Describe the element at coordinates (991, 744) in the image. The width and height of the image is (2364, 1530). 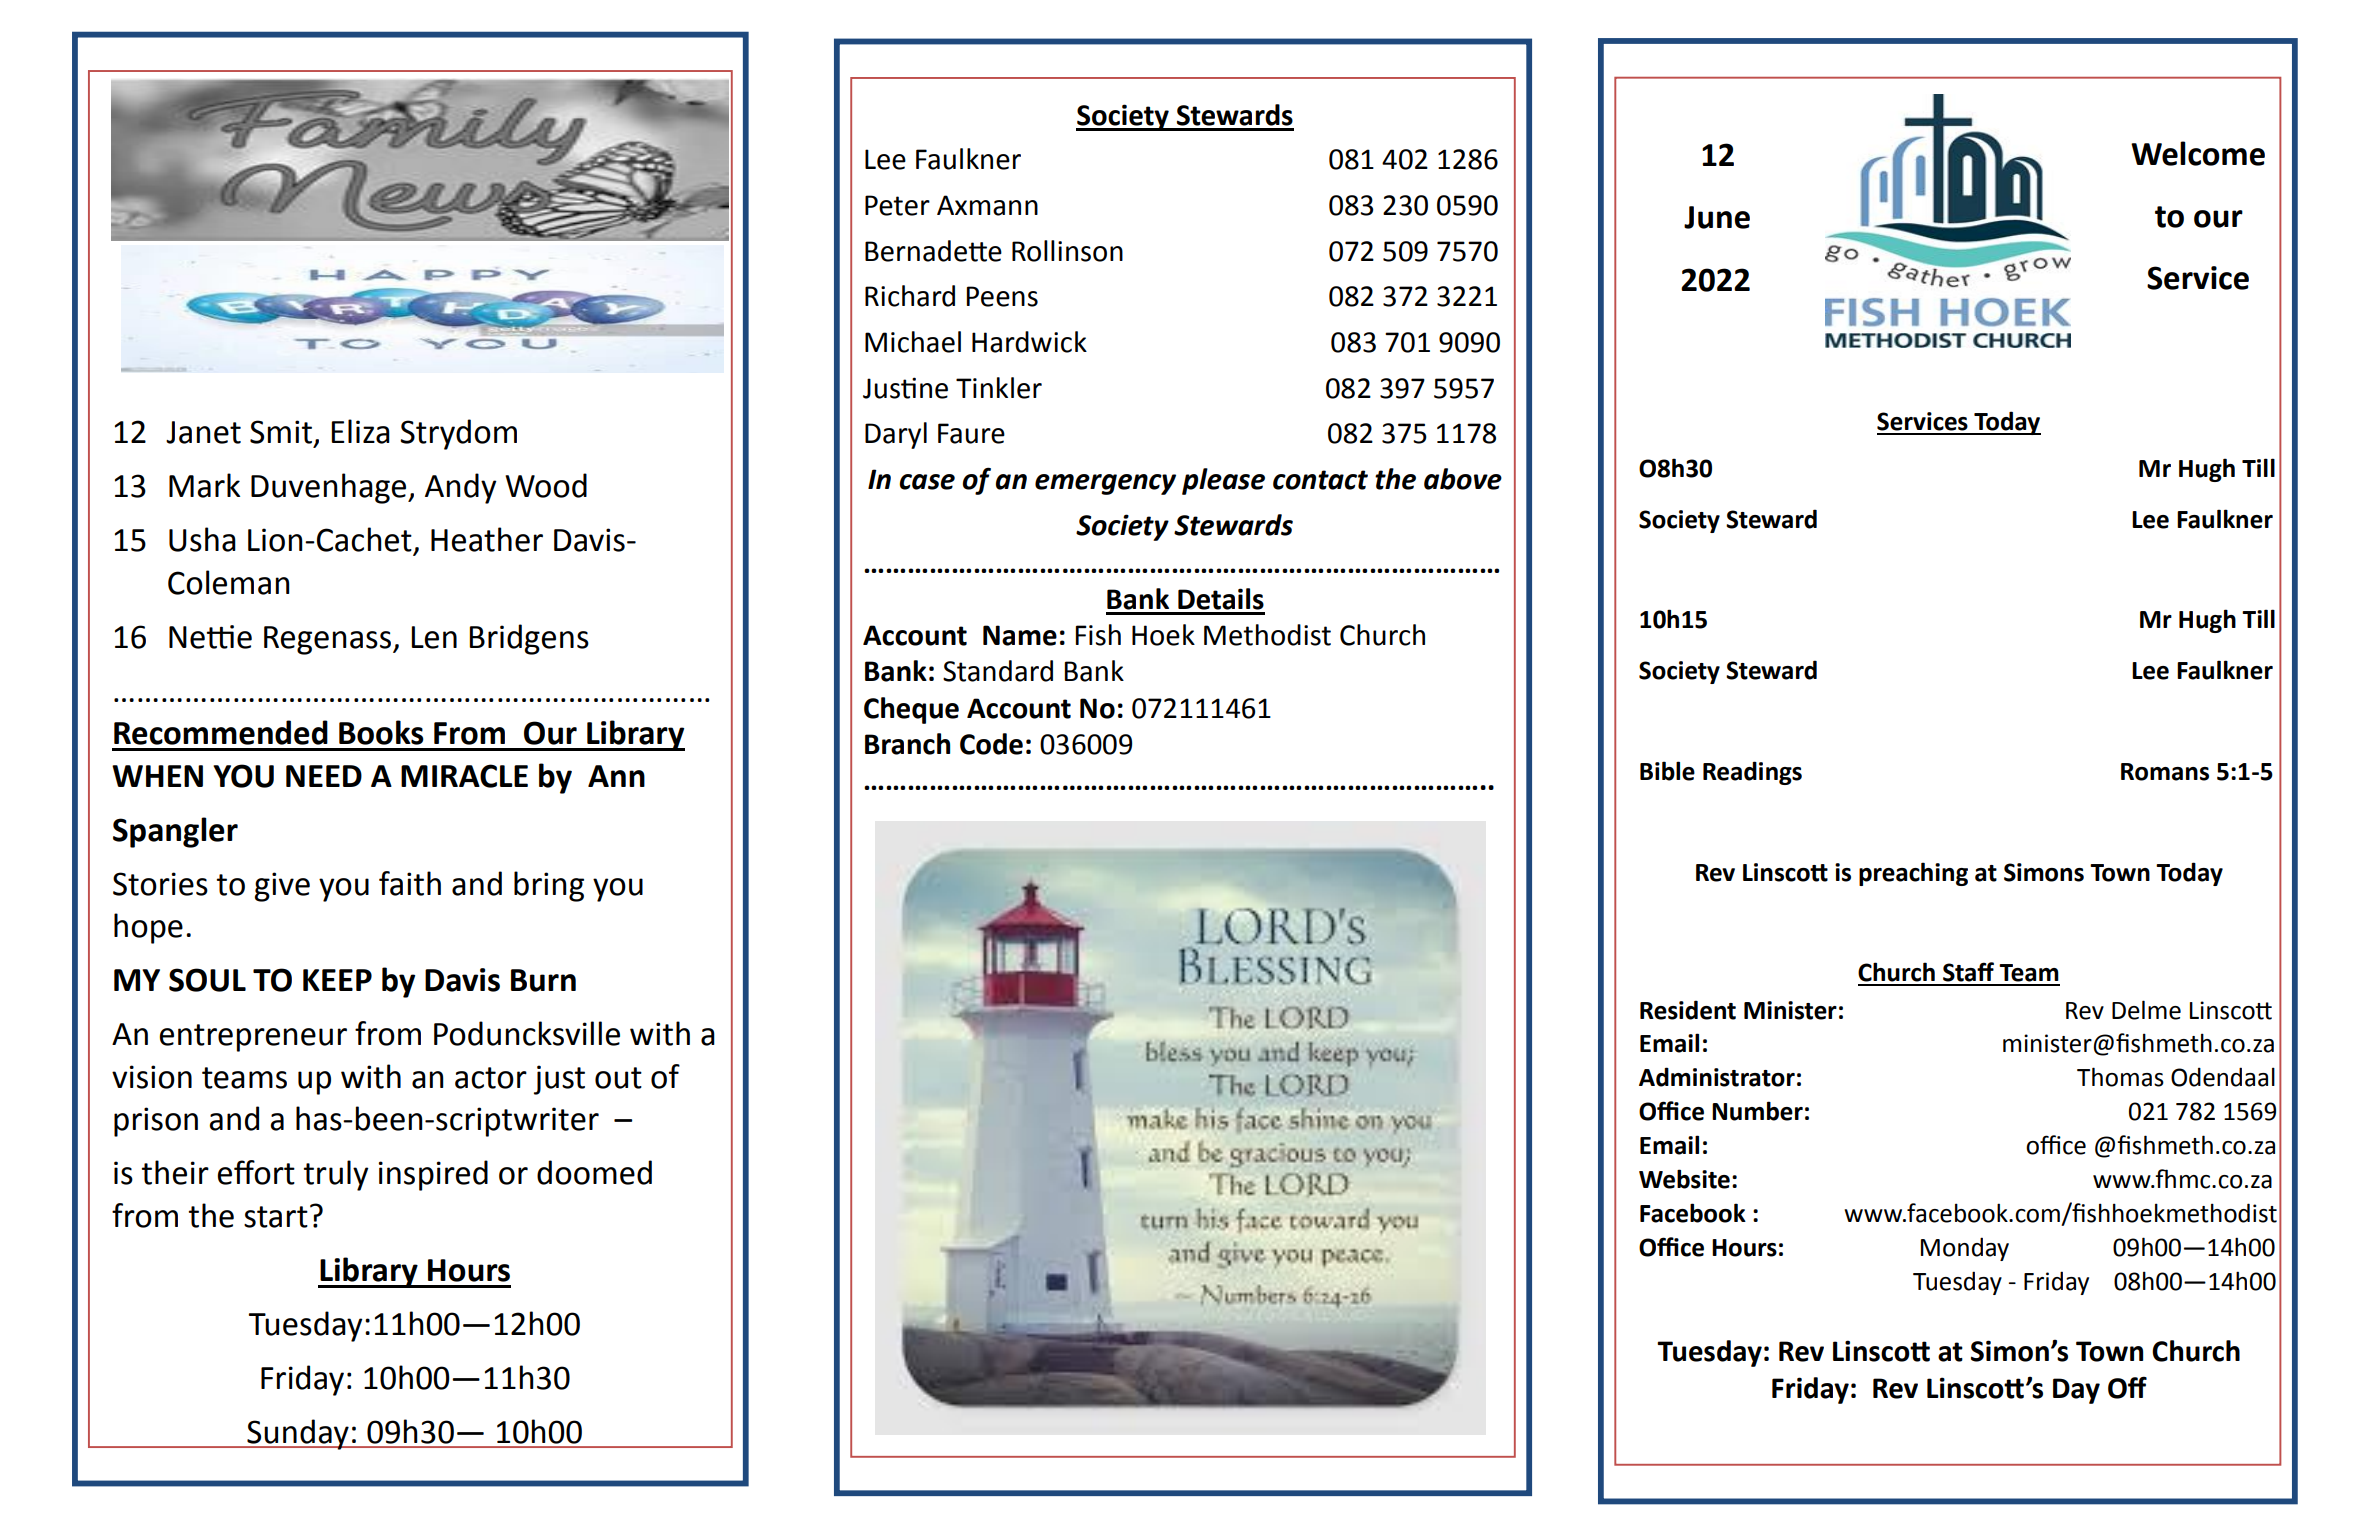
I see `Code` at that location.
